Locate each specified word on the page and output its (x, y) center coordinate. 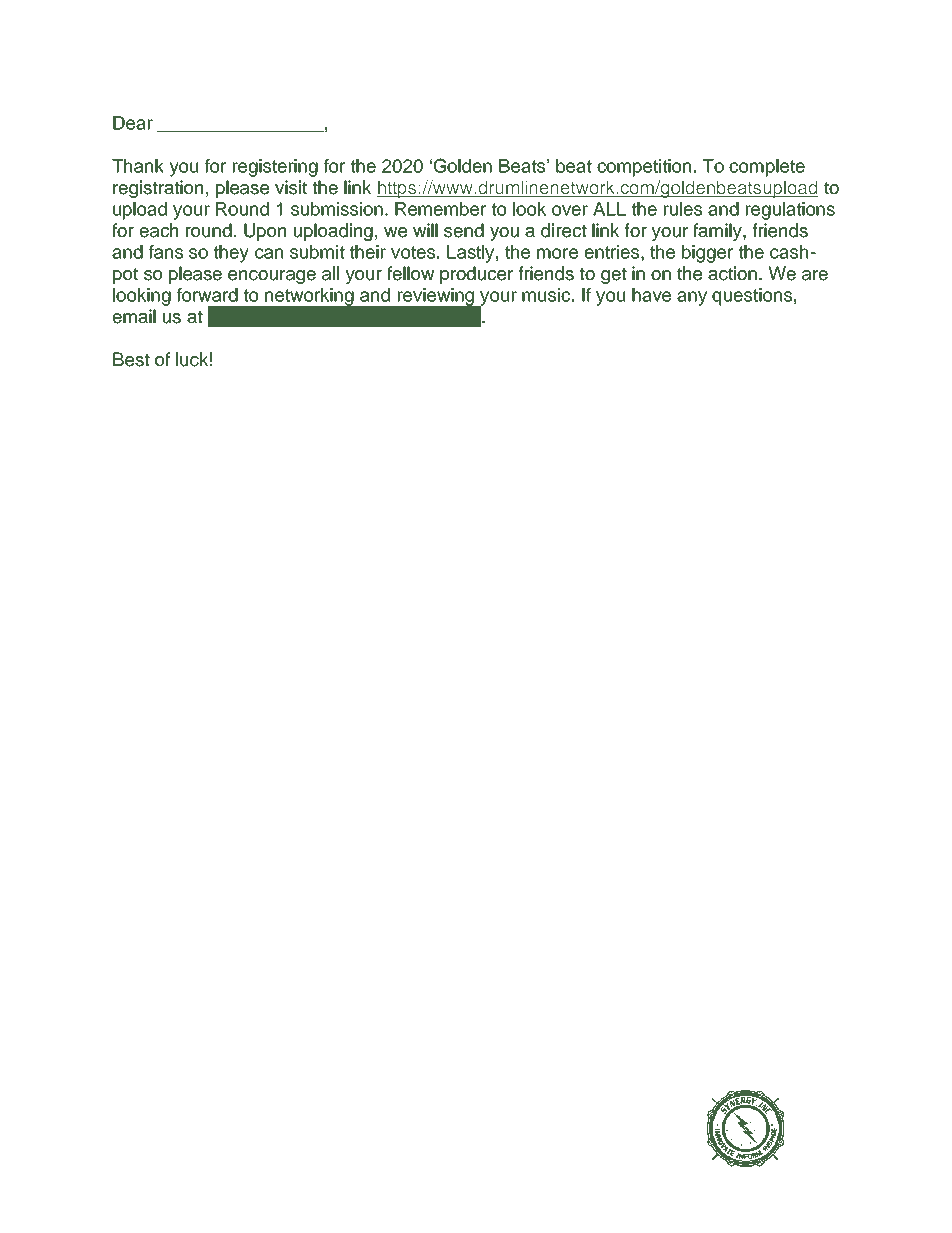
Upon (265, 232)
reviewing (436, 297)
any (692, 298)
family (718, 232)
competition (644, 168)
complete (767, 168)
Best (131, 359)
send (464, 230)
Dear (133, 123)
